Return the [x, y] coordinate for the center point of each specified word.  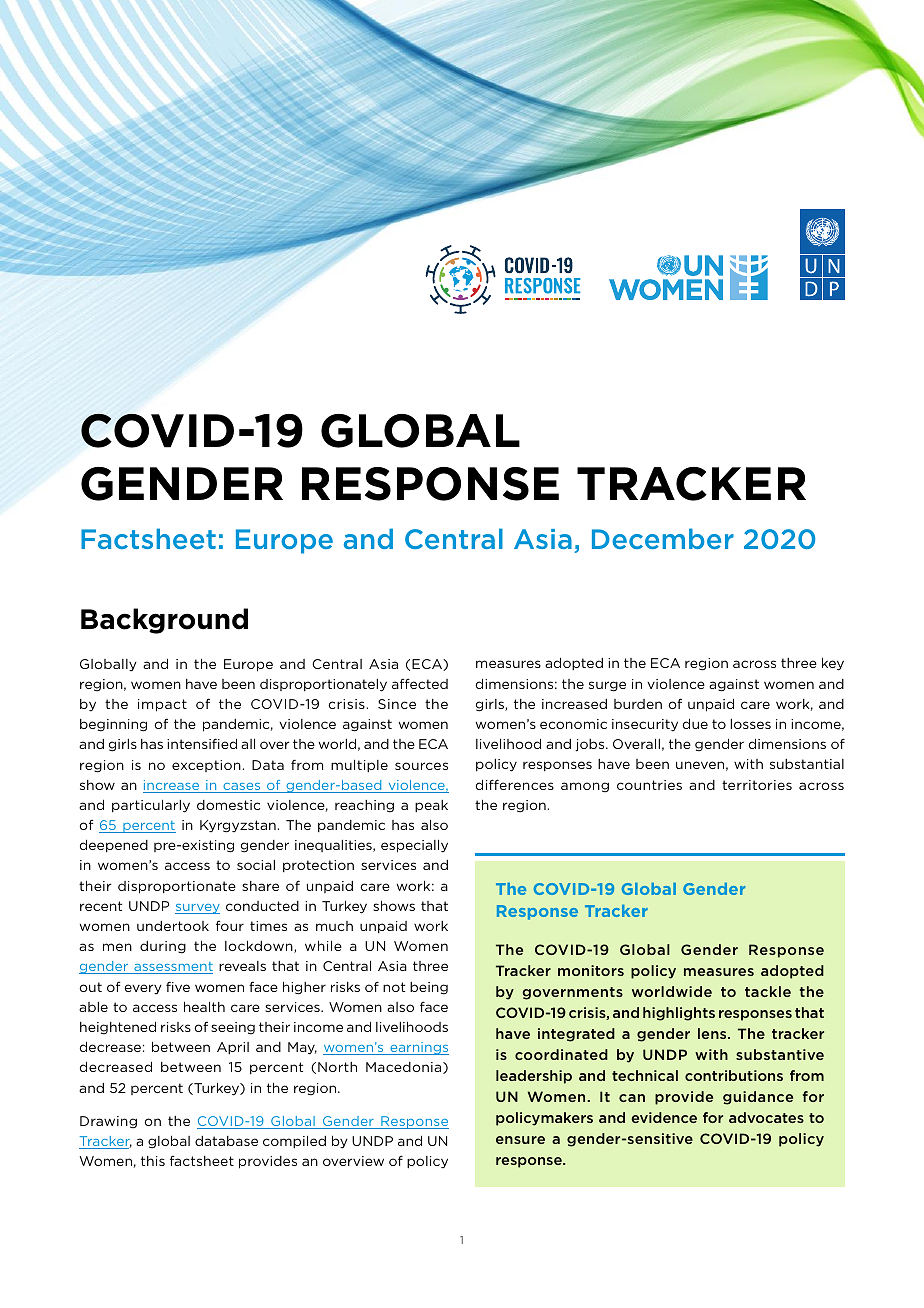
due [695, 723]
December [663, 538]
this [153, 1161]
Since [397, 704]
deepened [114, 845]
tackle [768, 991]
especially [414, 846]
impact [162, 705]
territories [757, 785]
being [429, 988]
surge [607, 686]
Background [164, 621]
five [178, 986]
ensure [520, 1140]
